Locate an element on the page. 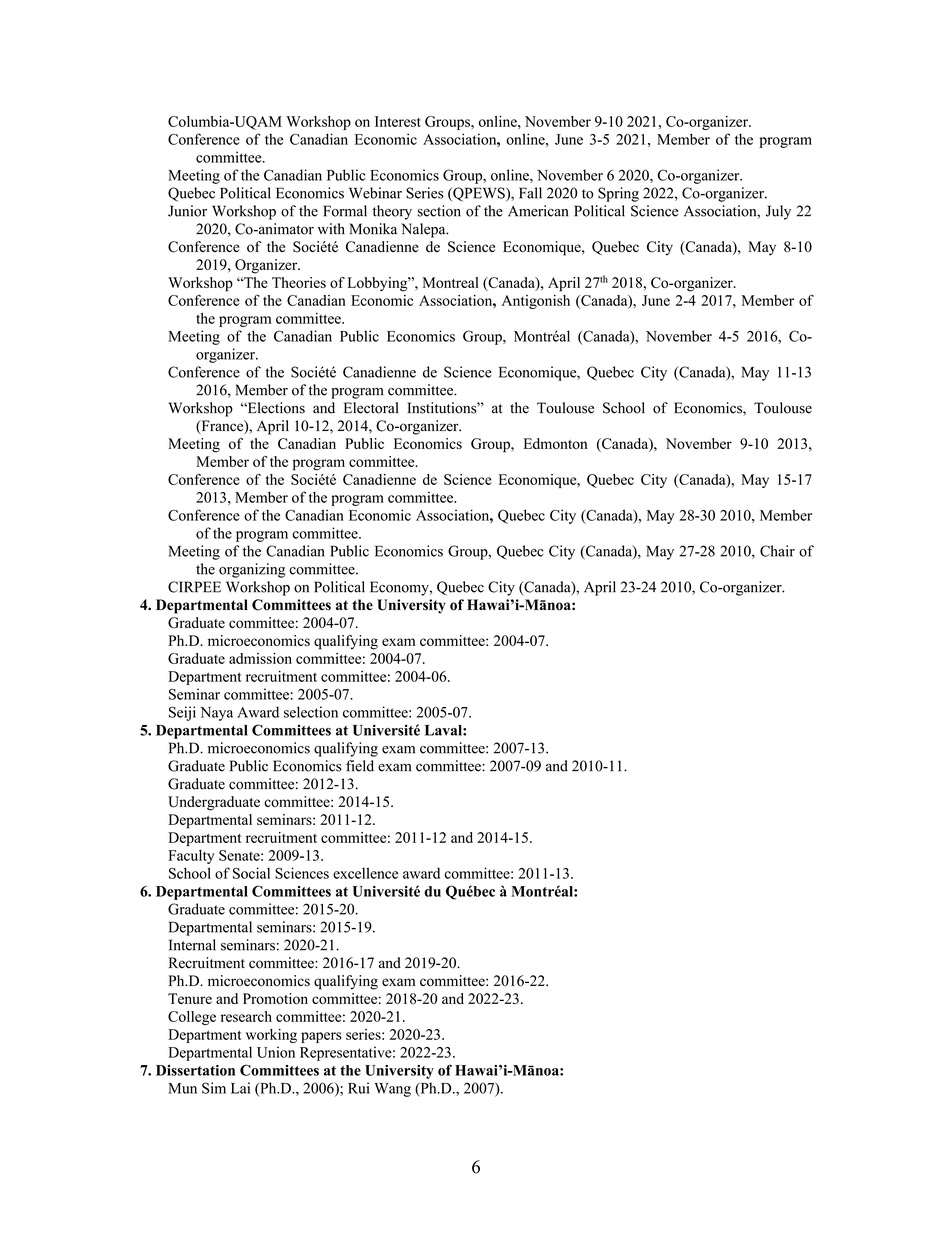  Wang is located at coordinates (392, 1090).
